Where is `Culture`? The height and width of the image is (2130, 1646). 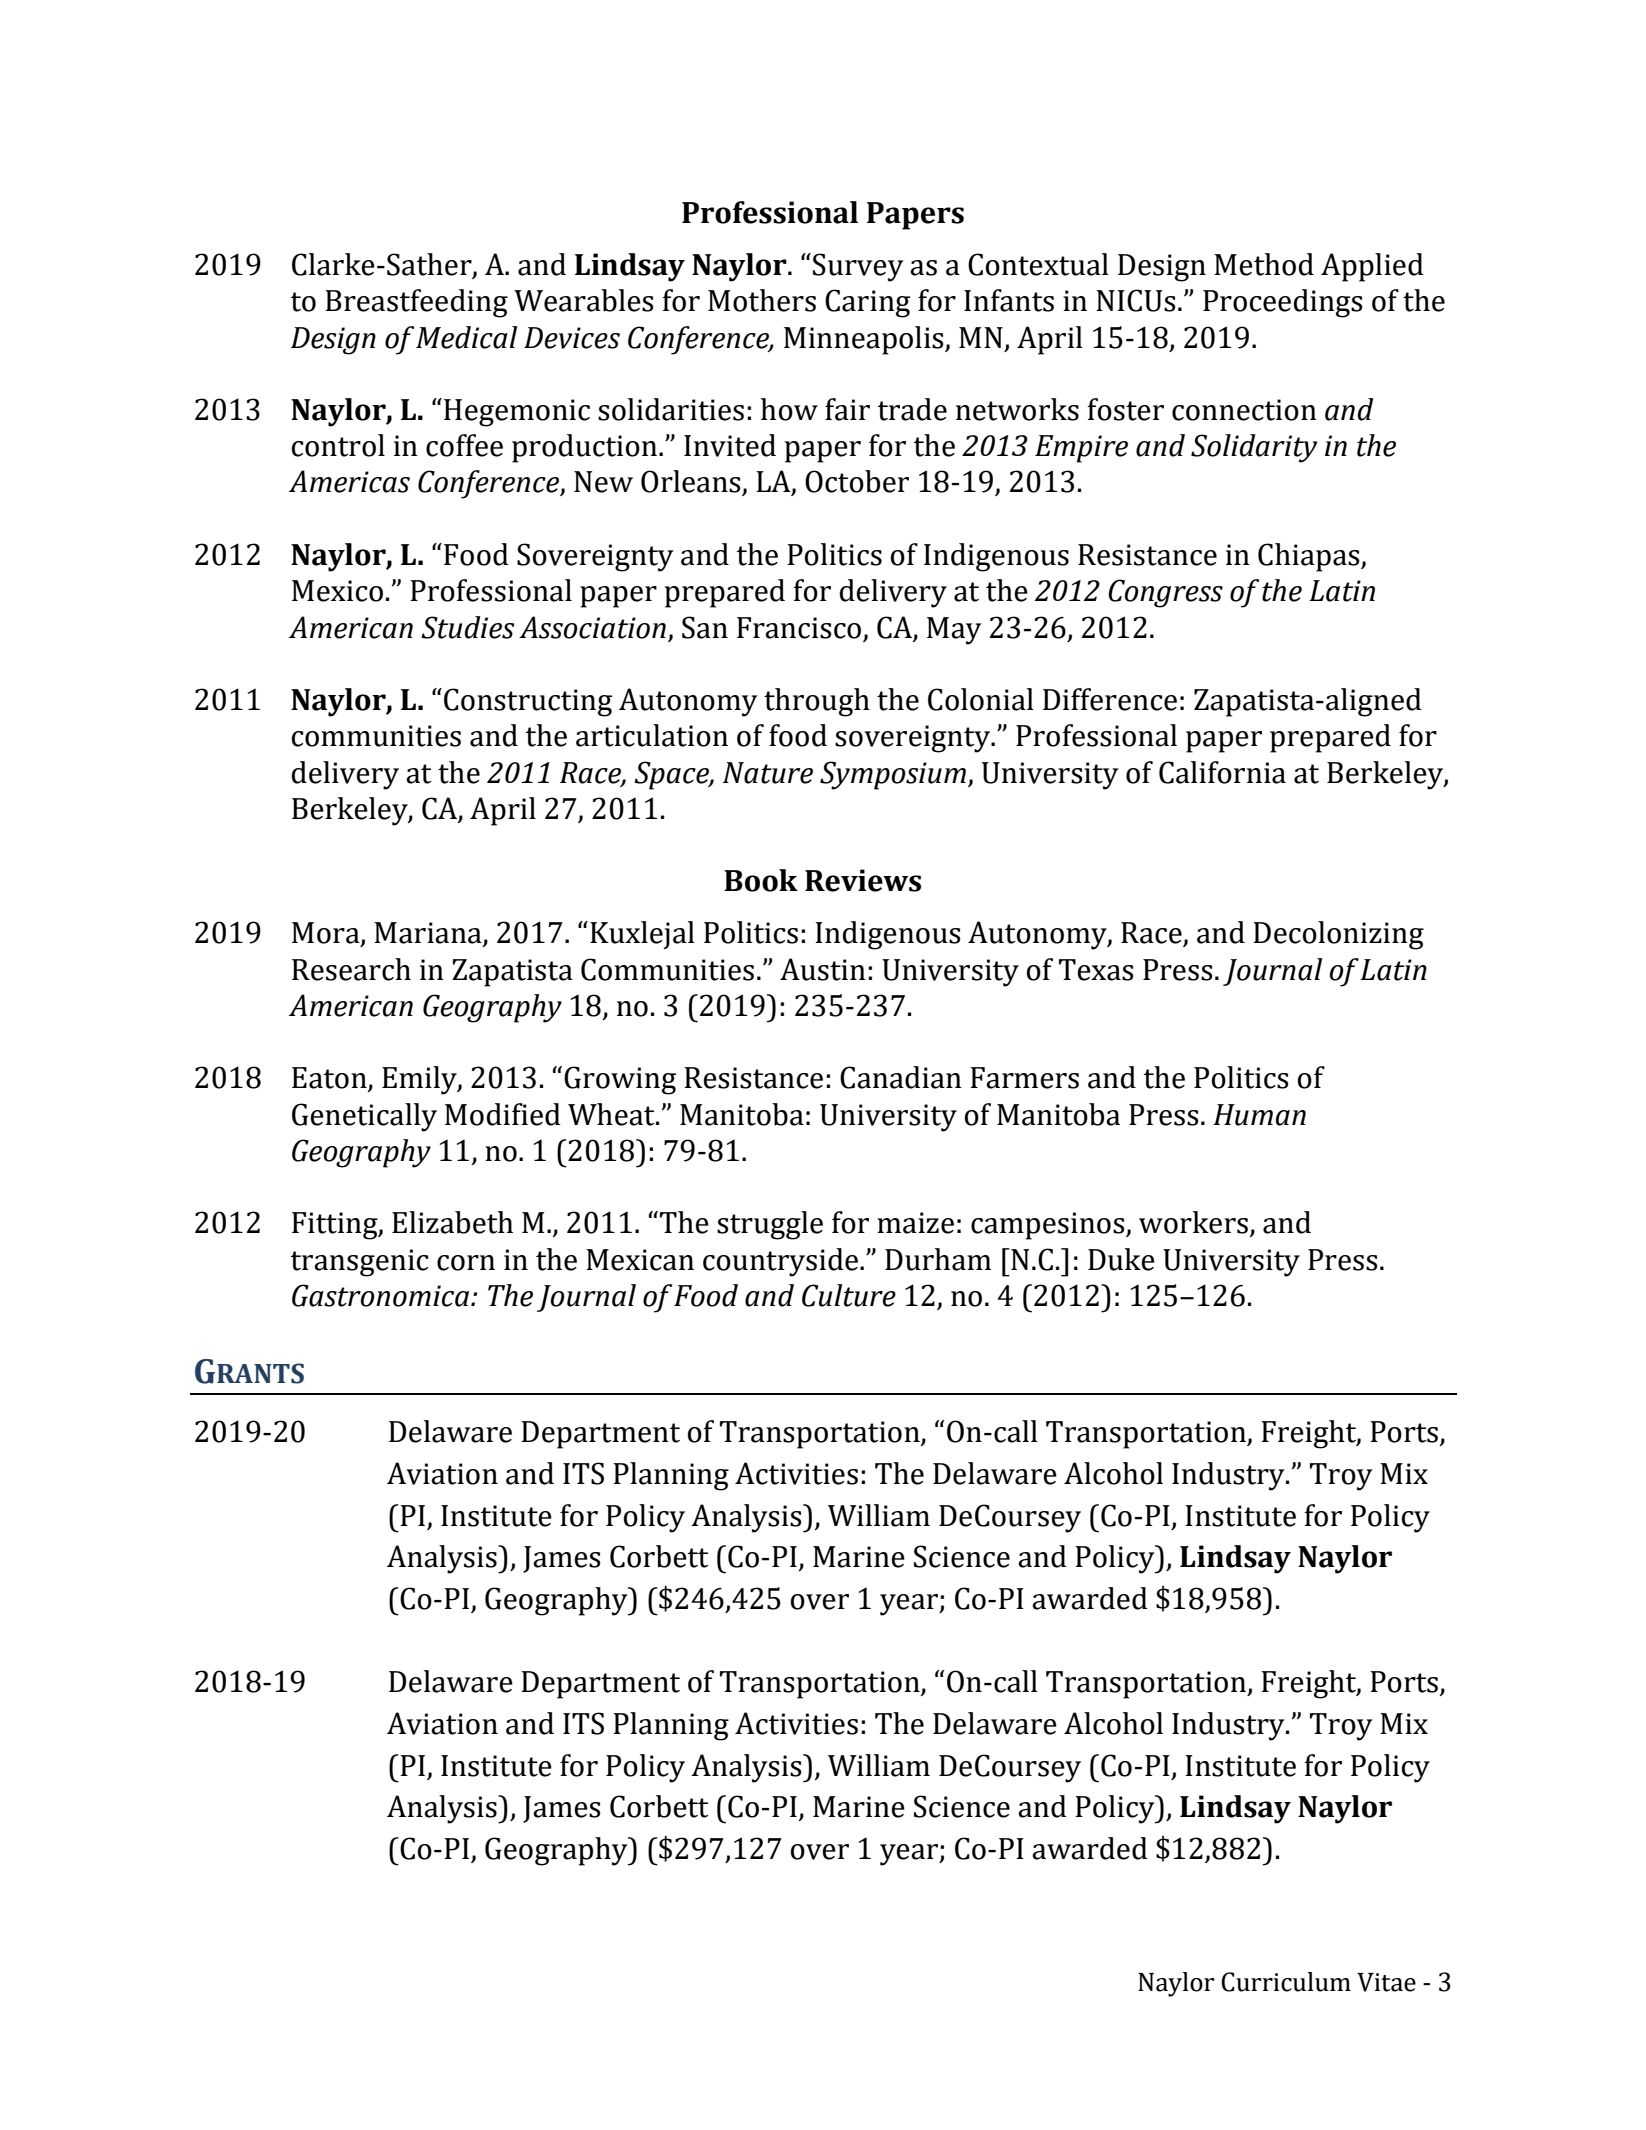
Culture is located at coordinates (849, 1295).
